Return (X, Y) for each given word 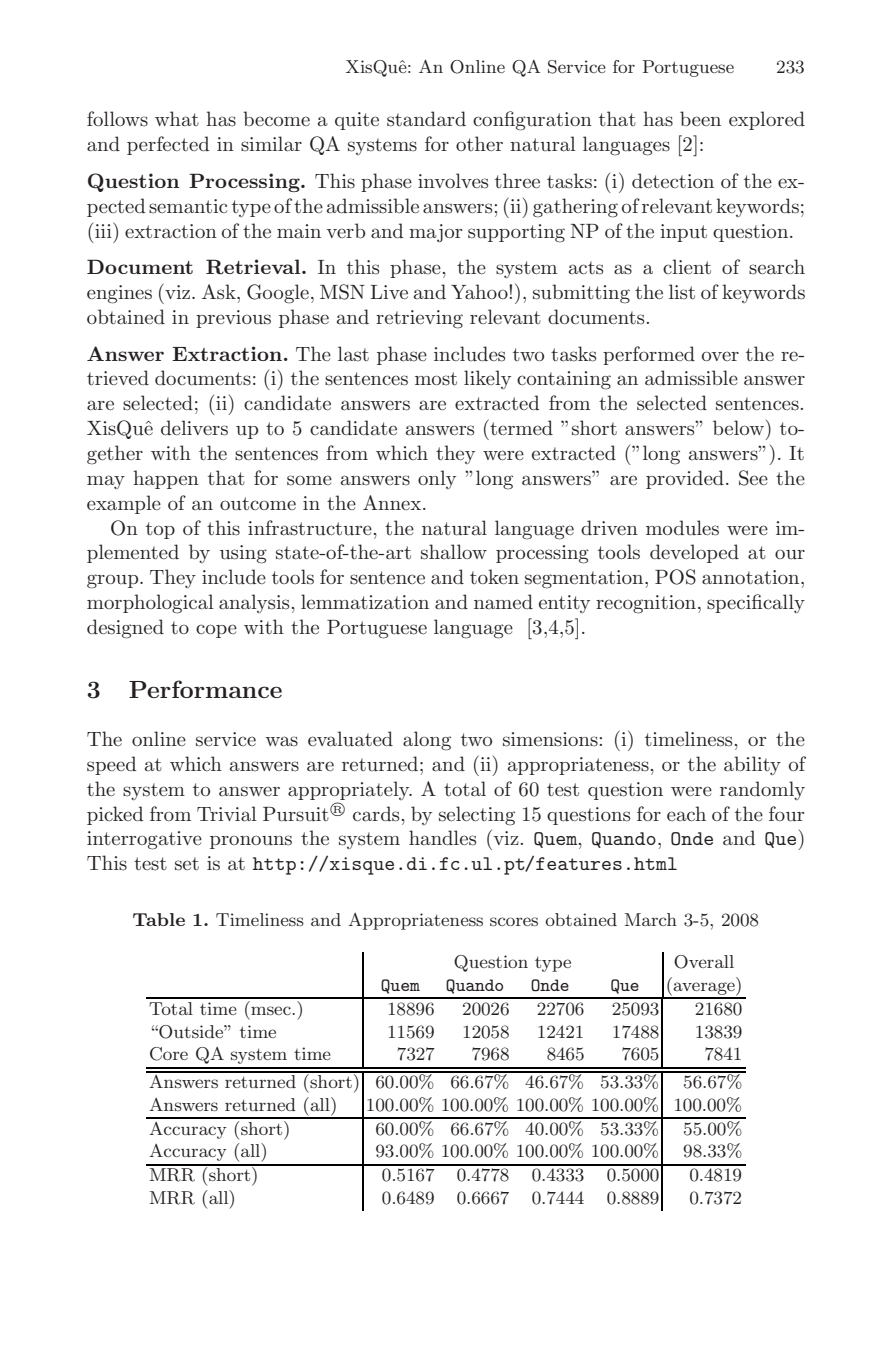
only (437, 479)
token (494, 576)
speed (111, 765)
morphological (150, 604)
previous (233, 319)
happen (166, 479)
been (700, 118)
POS (675, 577)
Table (159, 919)
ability (752, 765)
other (479, 143)
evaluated (350, 739)
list (682, 292)
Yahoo (480, 292)
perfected (168, 145)
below (740, 427)
